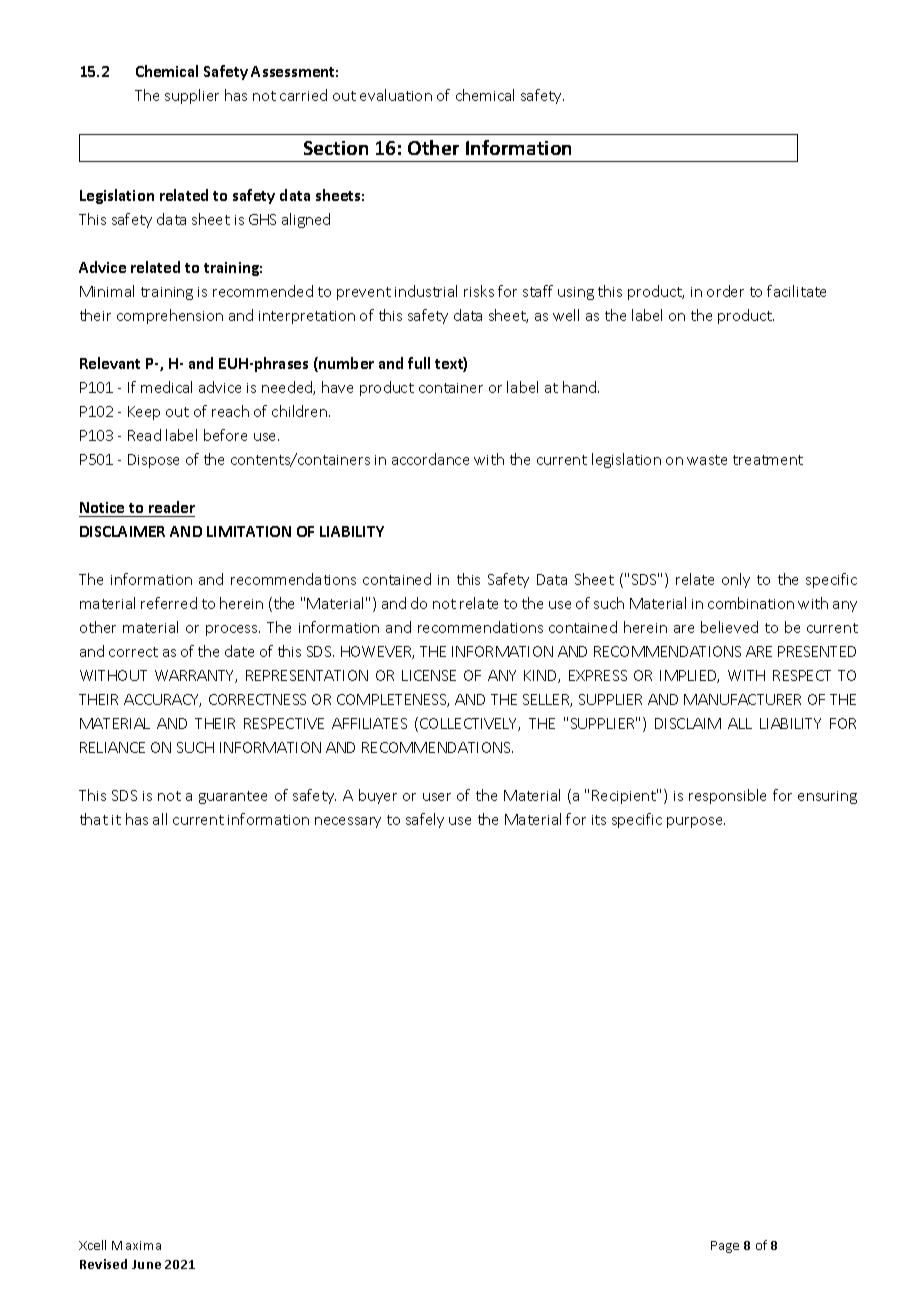  What do you see at coordinates (725, 1247) in the screenshot?
I see `Page` at bounding box center [725, 1247].
